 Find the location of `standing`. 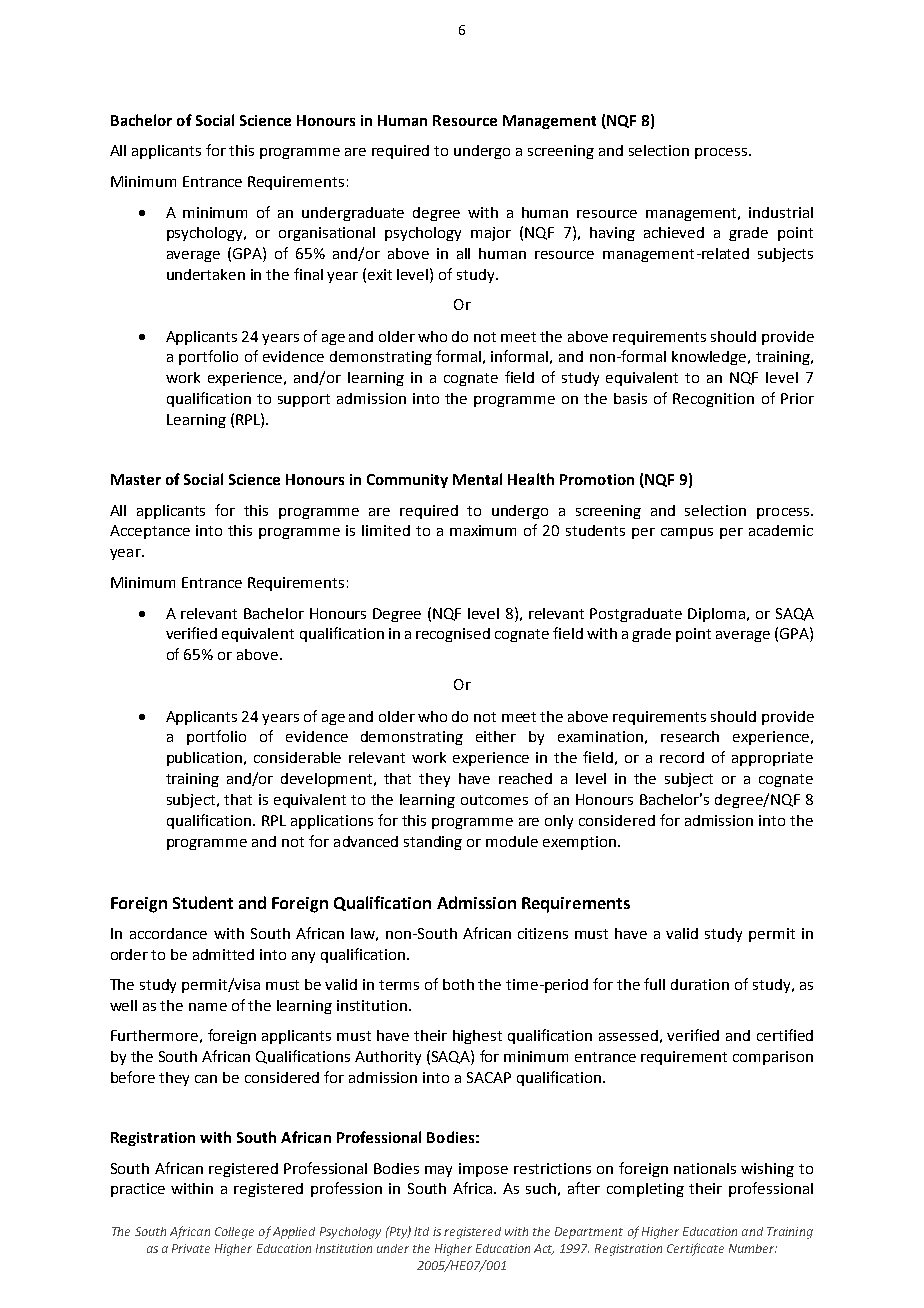

standing is located at coordinates (433, 843).
